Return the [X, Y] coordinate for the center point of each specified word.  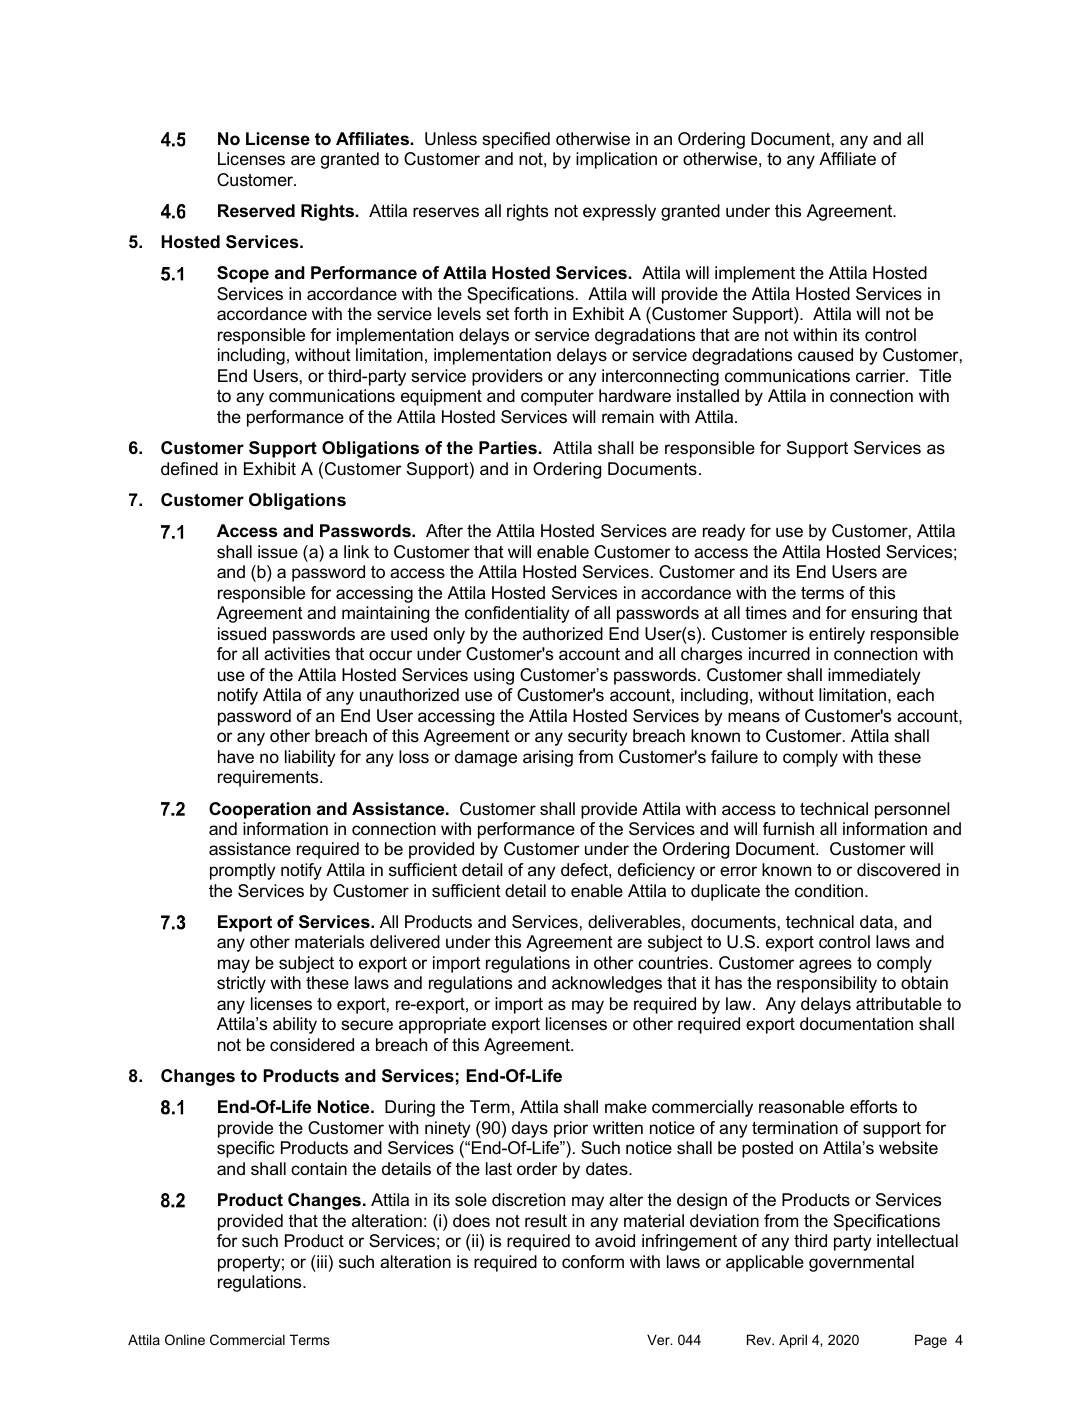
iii [321, 1261]
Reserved [256, 211]
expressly [619, 212]
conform [593, 1262]
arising [548, 758]
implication [616, 160]
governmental [861, 1263]
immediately [874, 676]
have [236, 756]
